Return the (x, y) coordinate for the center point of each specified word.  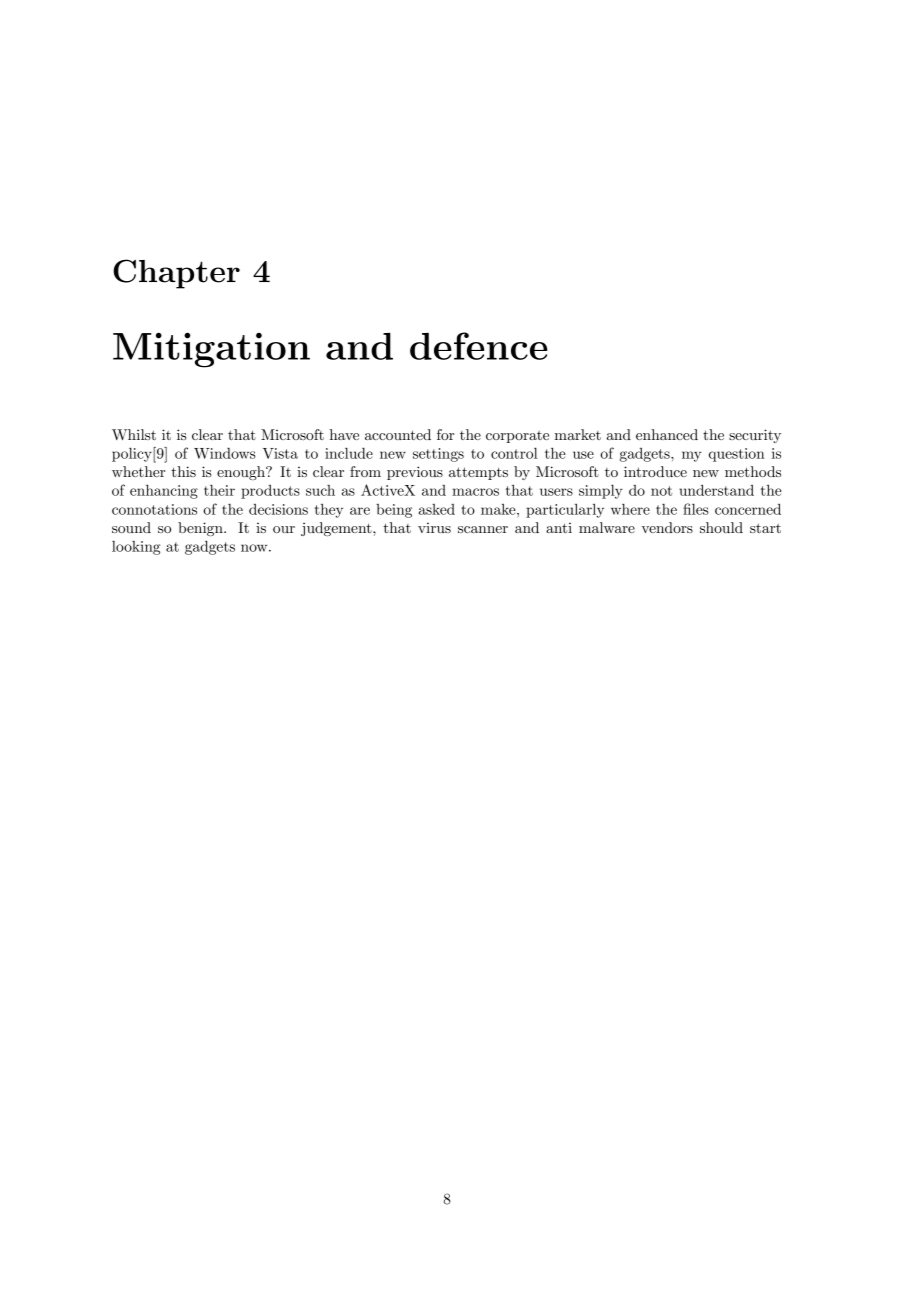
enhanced (667, 434)
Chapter (176, 274)
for (445, 434)
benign (201, 529)
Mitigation (211, 350)
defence (479, 346)
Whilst (134, 434)
